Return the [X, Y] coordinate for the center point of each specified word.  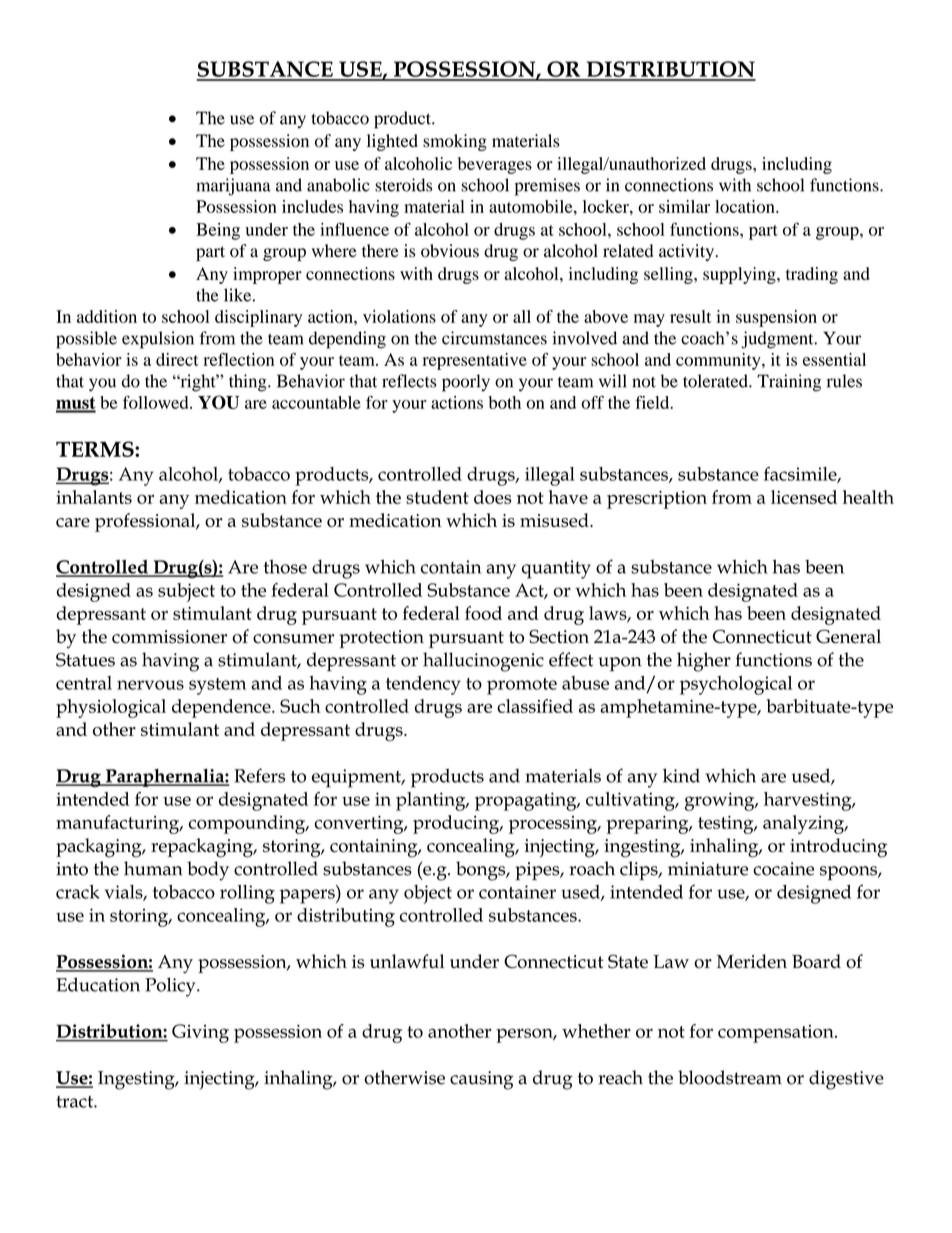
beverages [495, 165]
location [746, 206]
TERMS [96, 449]
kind [681, 775]
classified [535, 706]
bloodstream [730, 1077]
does [492, 497]
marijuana [233, 187]
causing [481, 1080]
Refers [259, 775]
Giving [200, 1033]
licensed [804, 497]
